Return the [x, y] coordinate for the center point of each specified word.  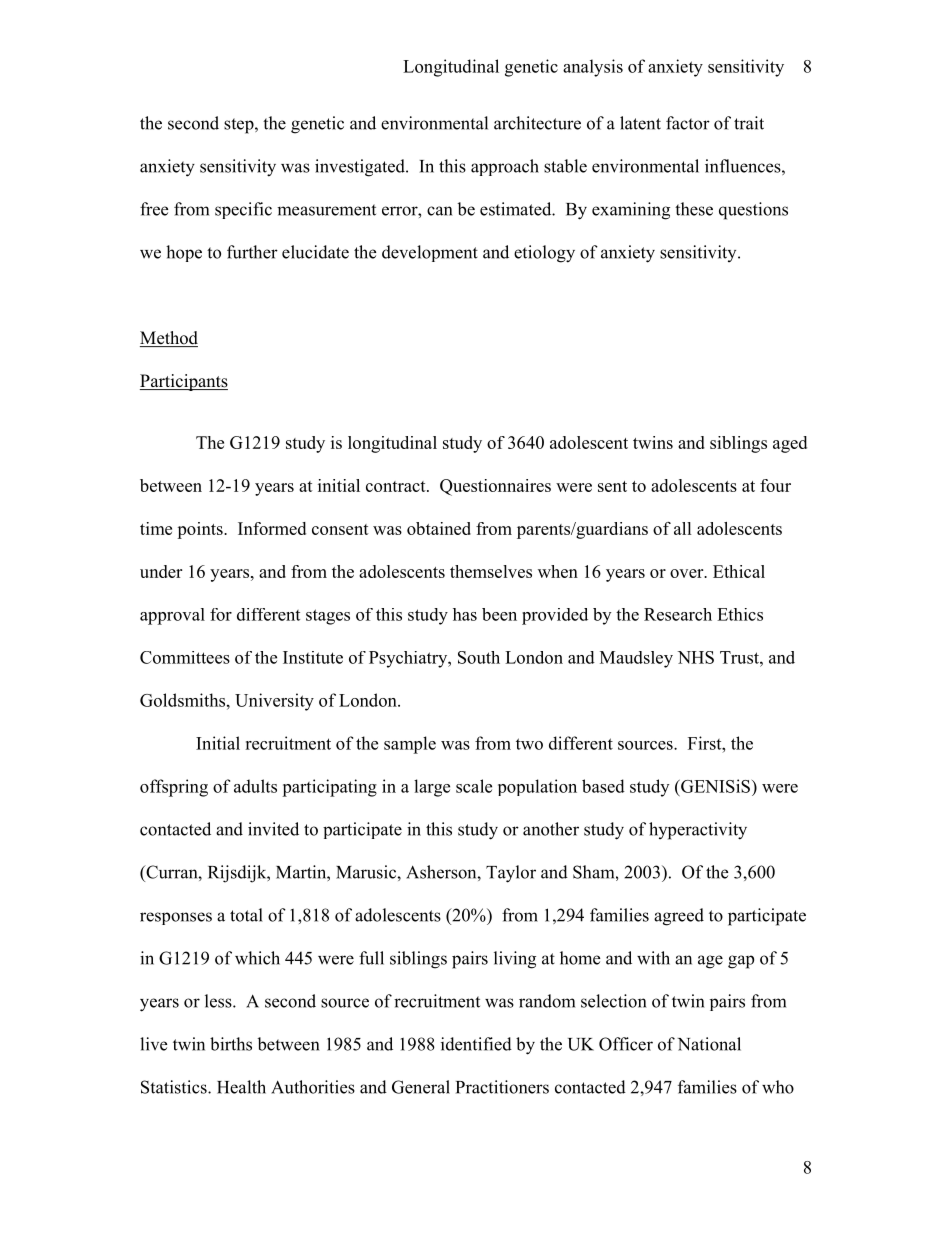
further [252, 252]
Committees [185, 657]
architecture [537, 123]
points [201, 530]
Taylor [511, 874]
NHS [696, 657]
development [430, 253]
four [775, 485]
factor [688, 123]
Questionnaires [495, 487]
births [231, 1044]
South [479, 657]
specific [243, 210]
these [694, 209]
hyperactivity [698, 831]
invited [273, 829]
